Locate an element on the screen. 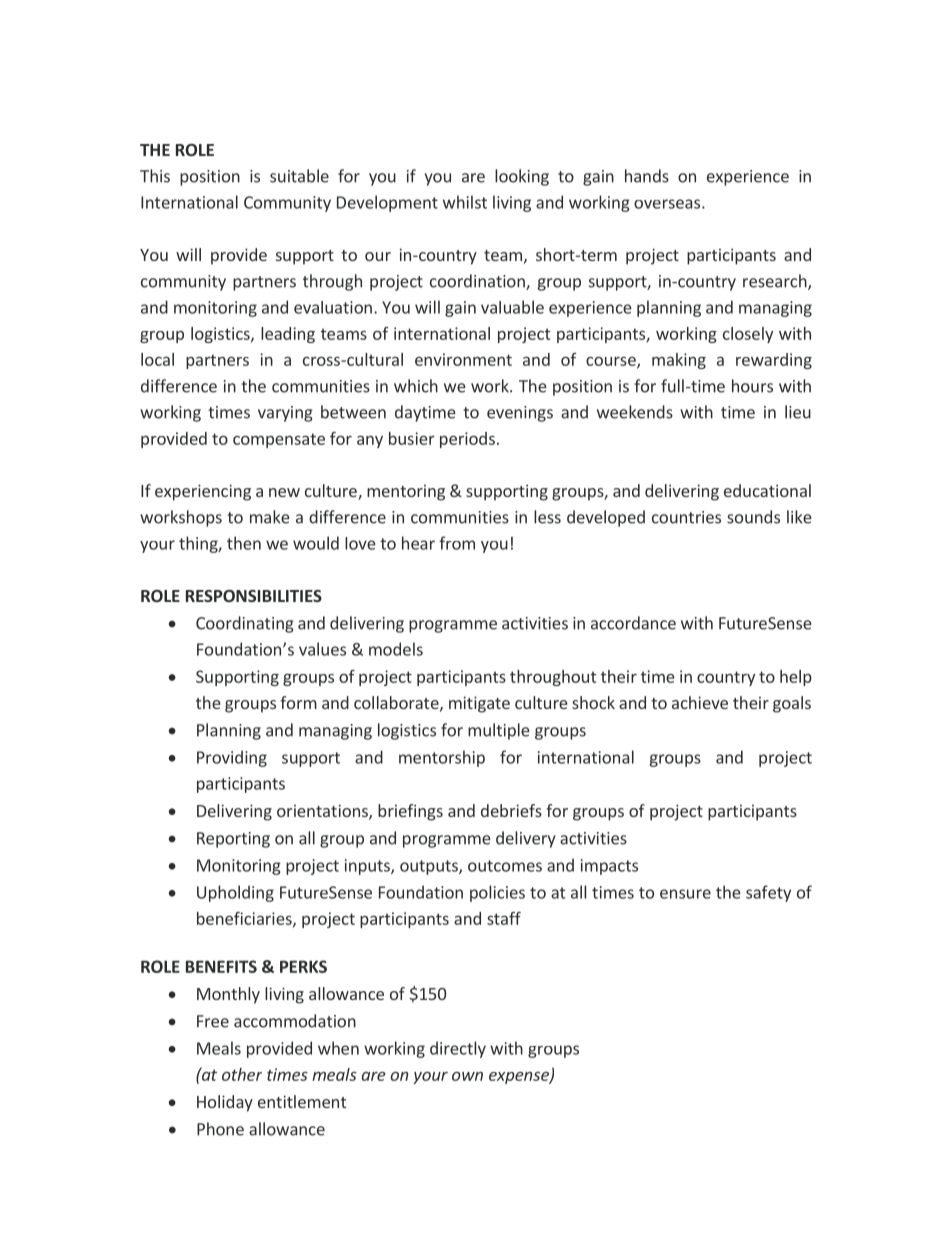 Image resolution: width=952 pixels, height=1233 pixels. Holiday is located at coordinates (225, 1103).
